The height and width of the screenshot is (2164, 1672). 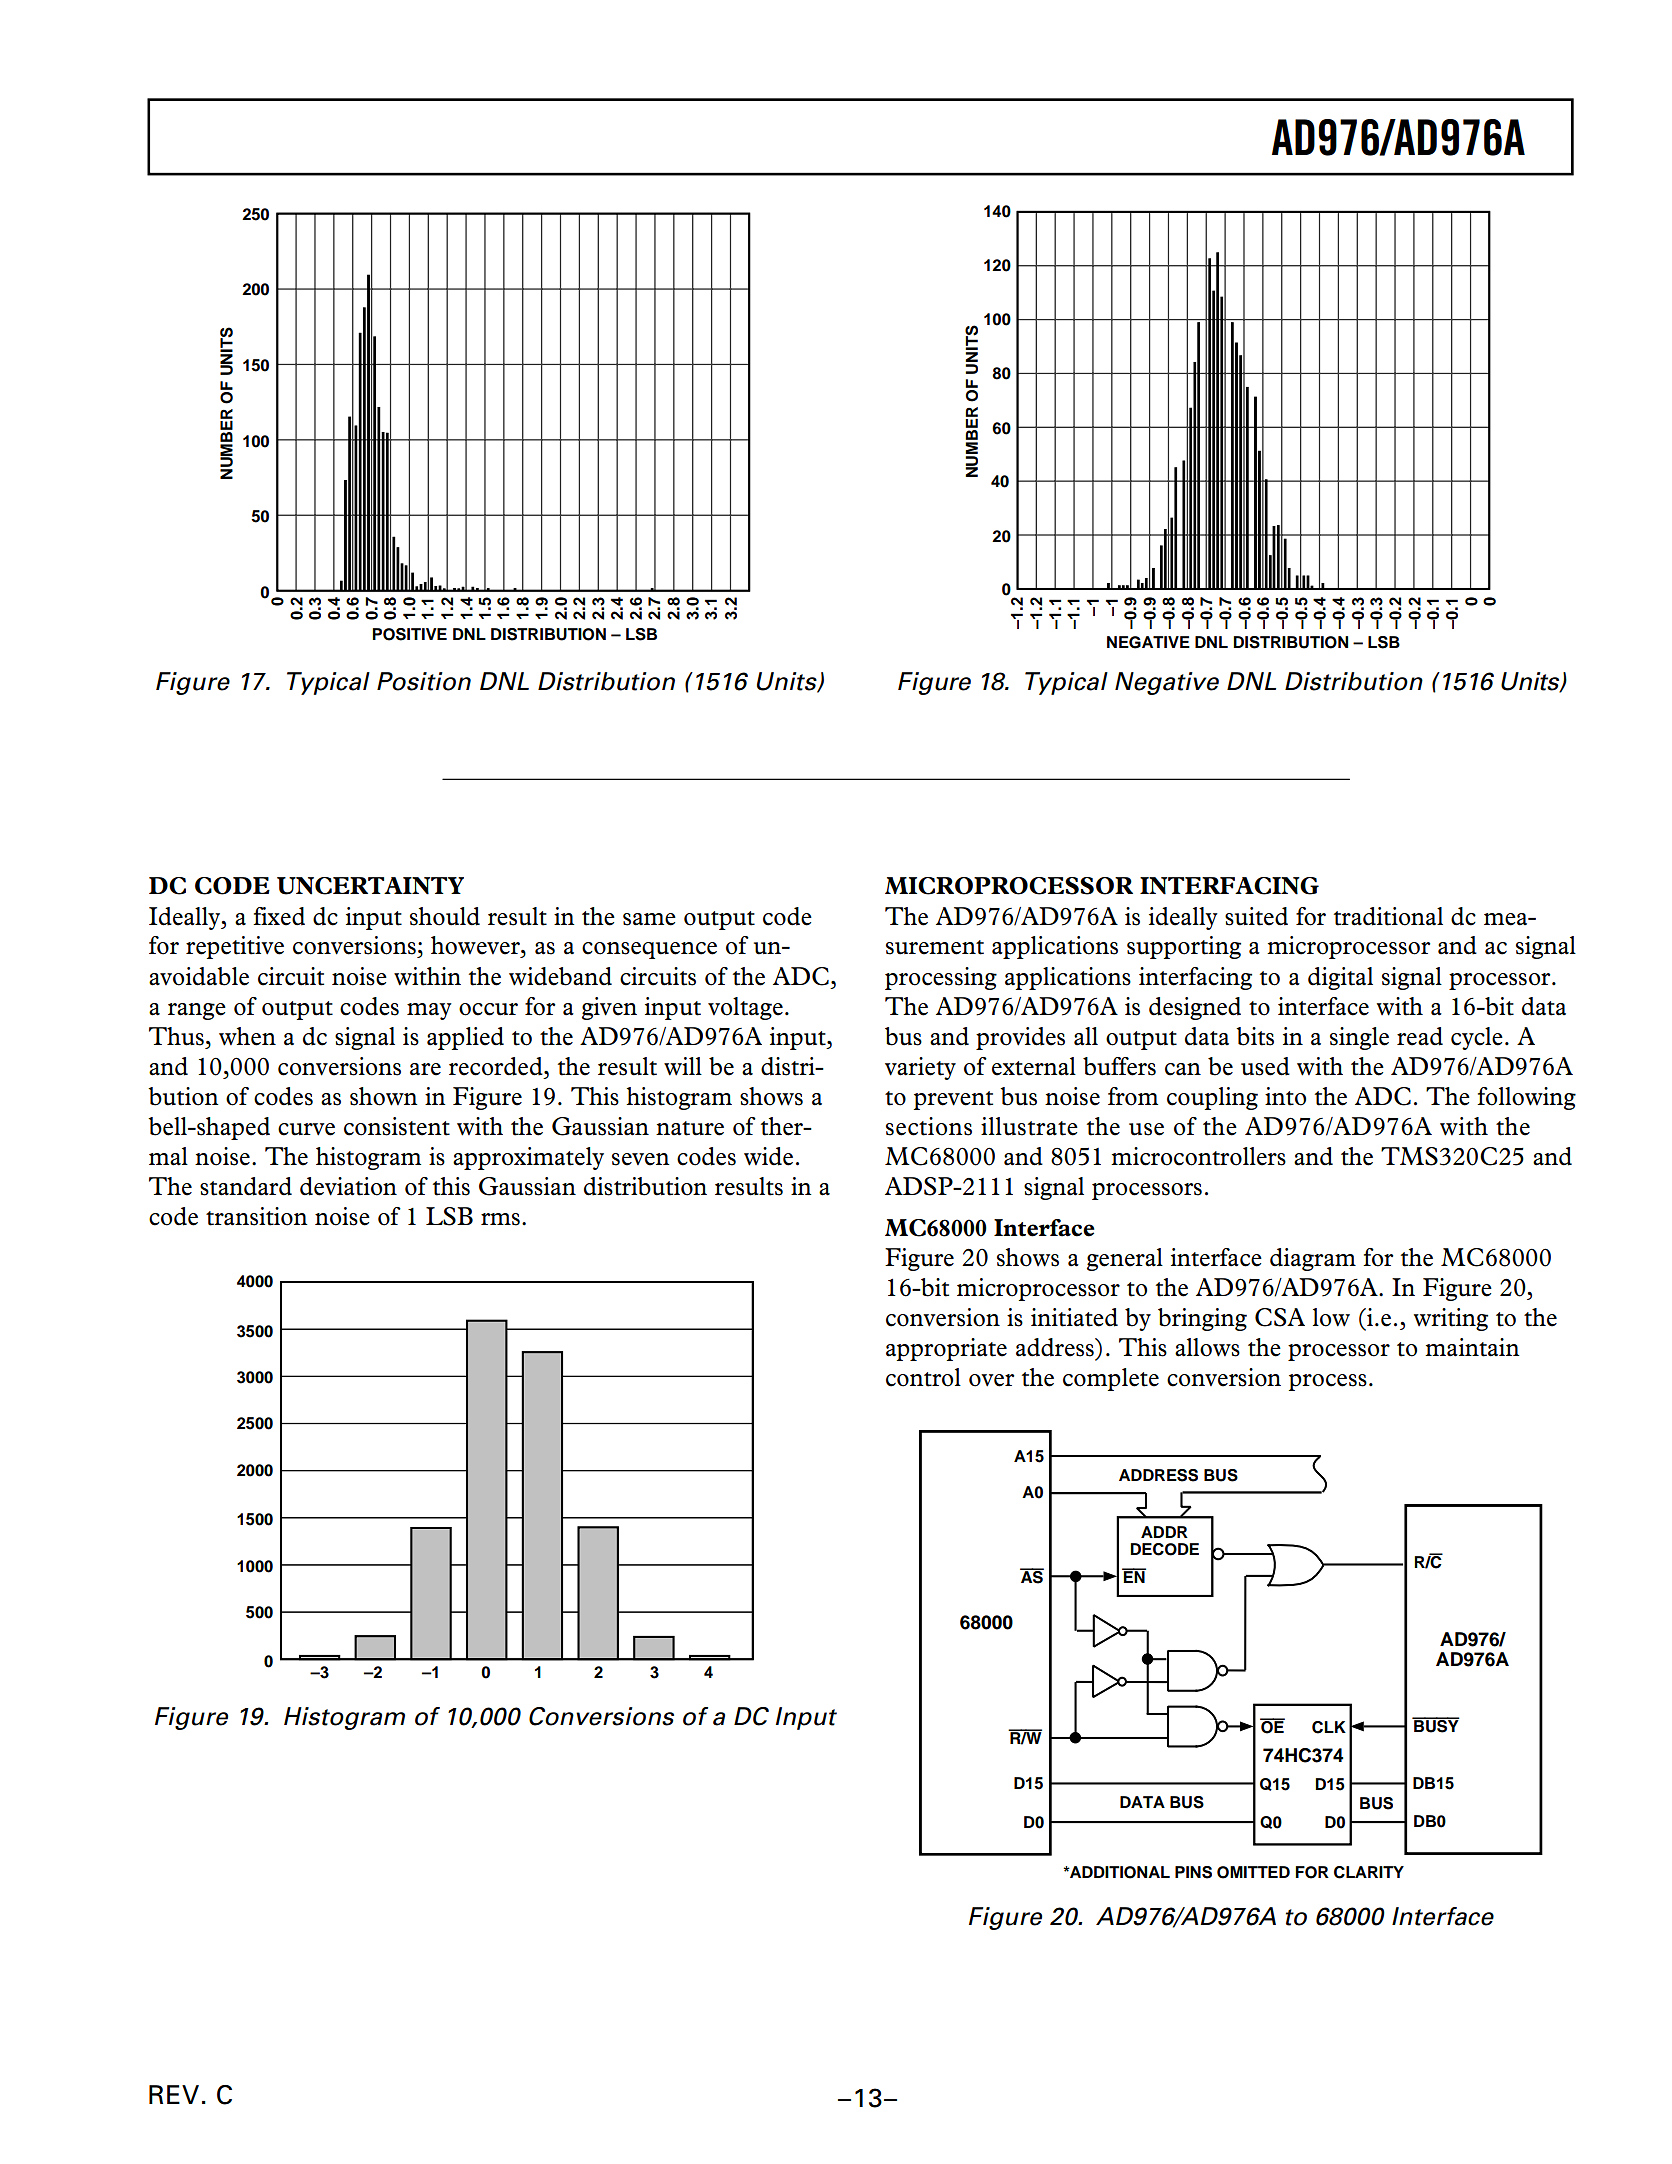 I want to click on PINS, so click(x=1193, y=1872).
